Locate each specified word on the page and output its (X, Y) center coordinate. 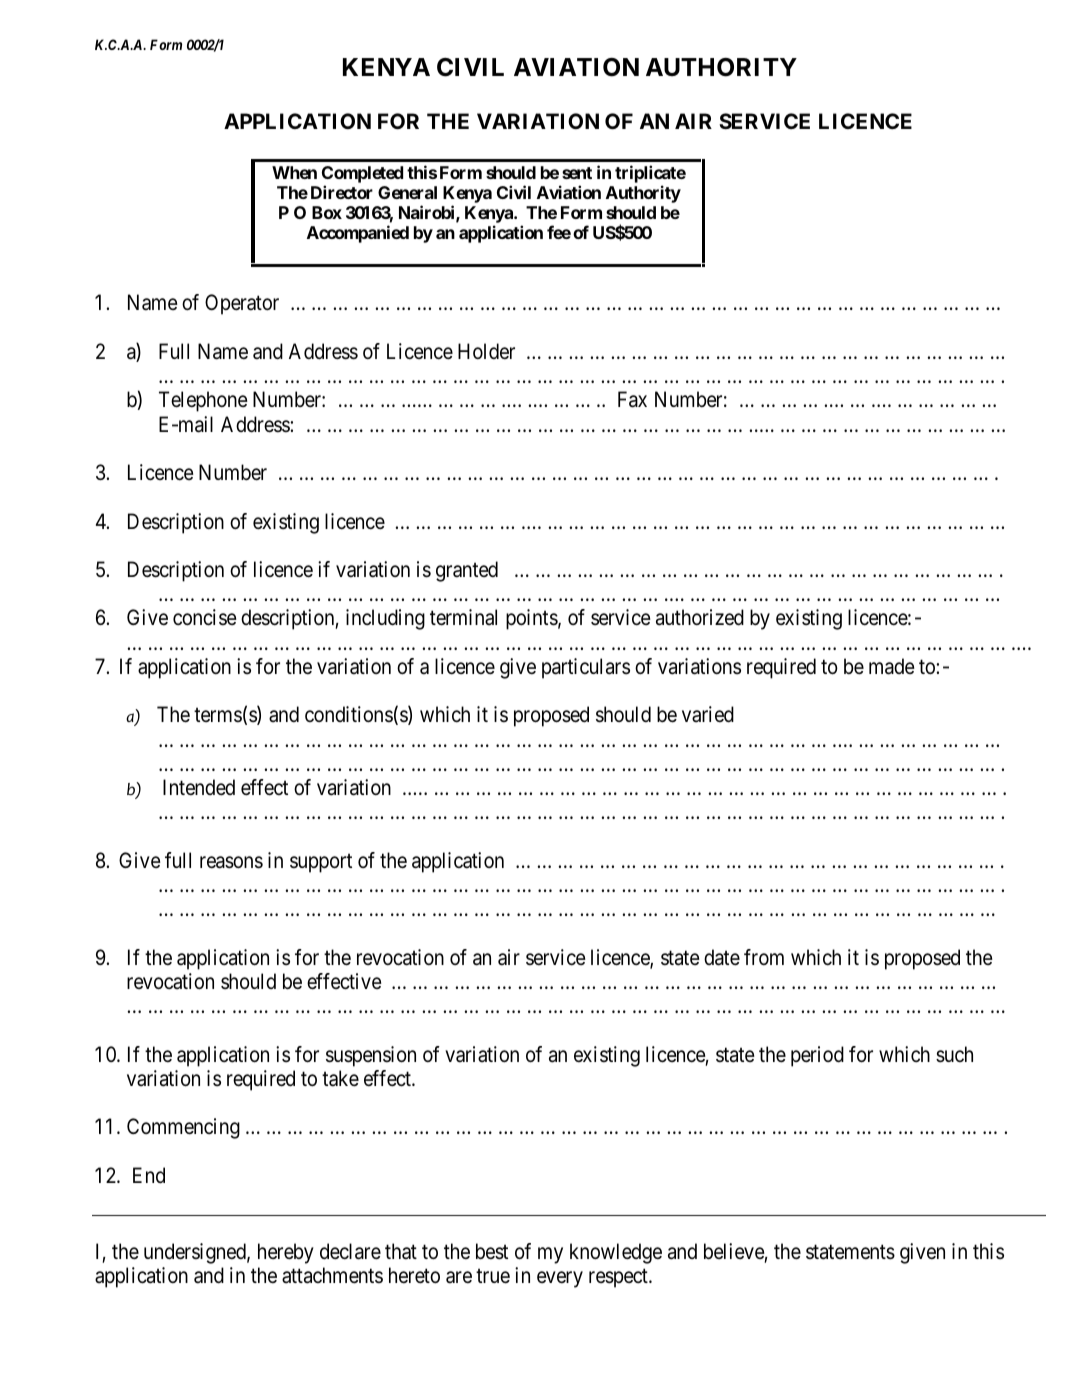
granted (467, 571)
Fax (632, 399)
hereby (286, 1253)
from (764, 957)
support (321, 863)
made (892, 666)
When (294, 172)
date (722, 957)
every (560, 1279)
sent (577, 173)
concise (205, 617)
